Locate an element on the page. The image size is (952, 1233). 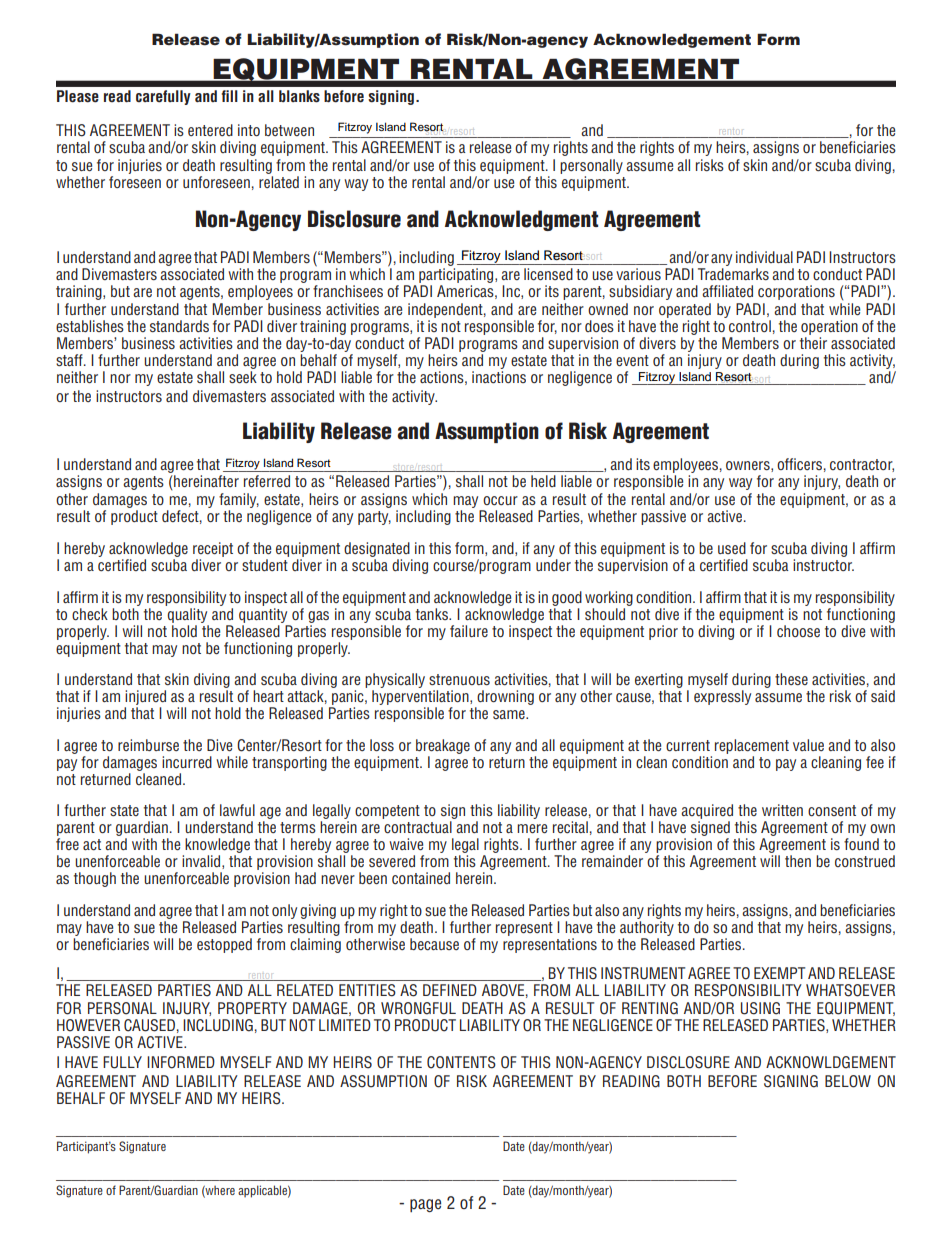
HOWEVER is located at coordinates (88, 1025).
